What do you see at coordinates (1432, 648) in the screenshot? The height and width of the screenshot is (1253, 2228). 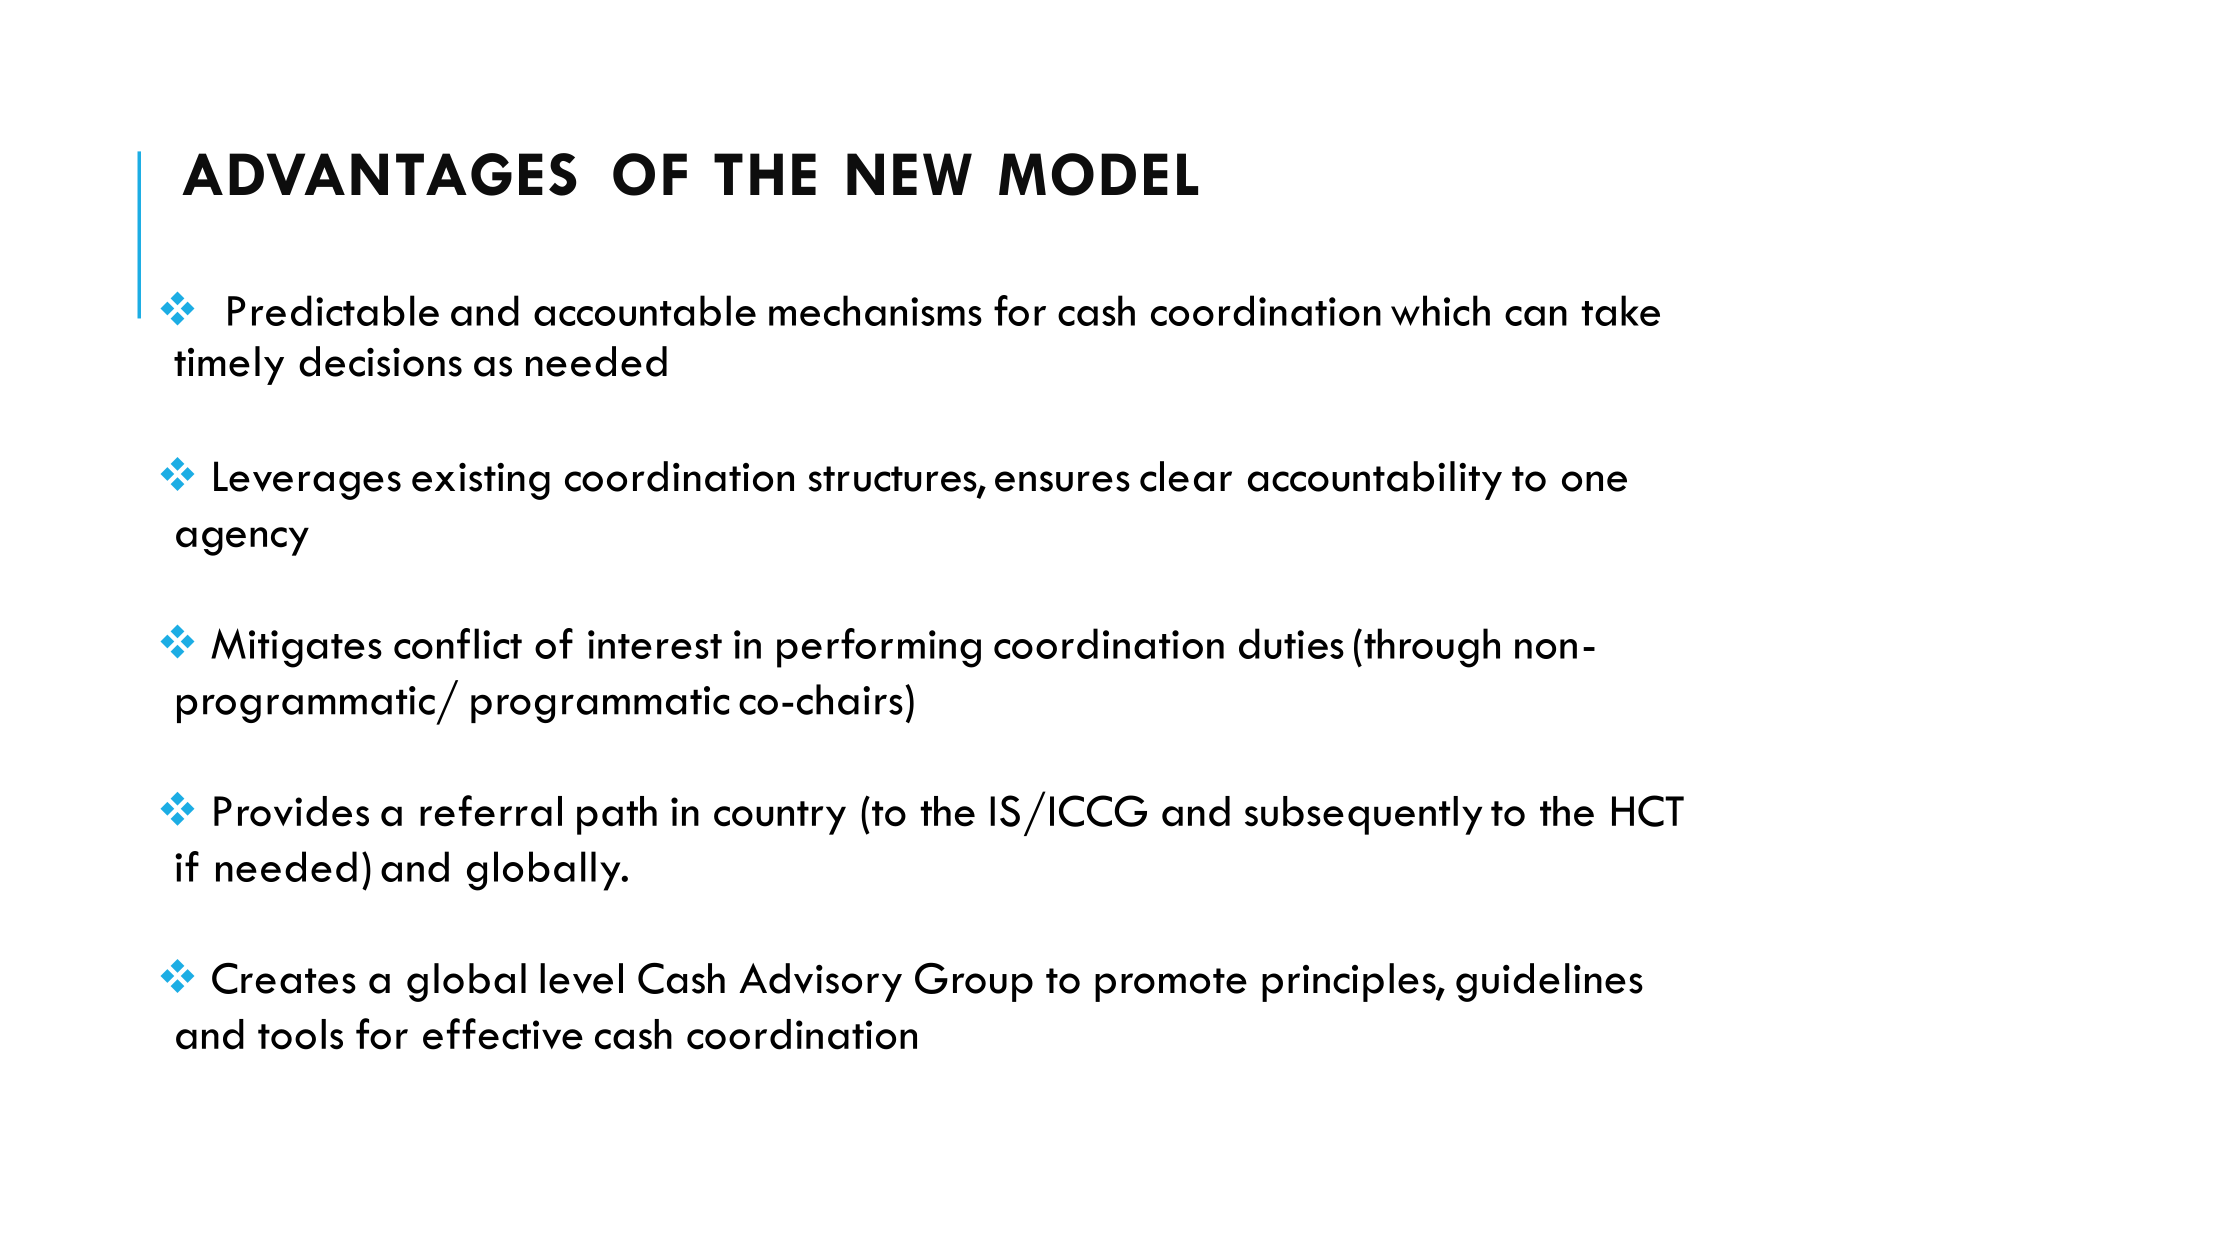 I see `through` at bounding box center [1432, 648].
